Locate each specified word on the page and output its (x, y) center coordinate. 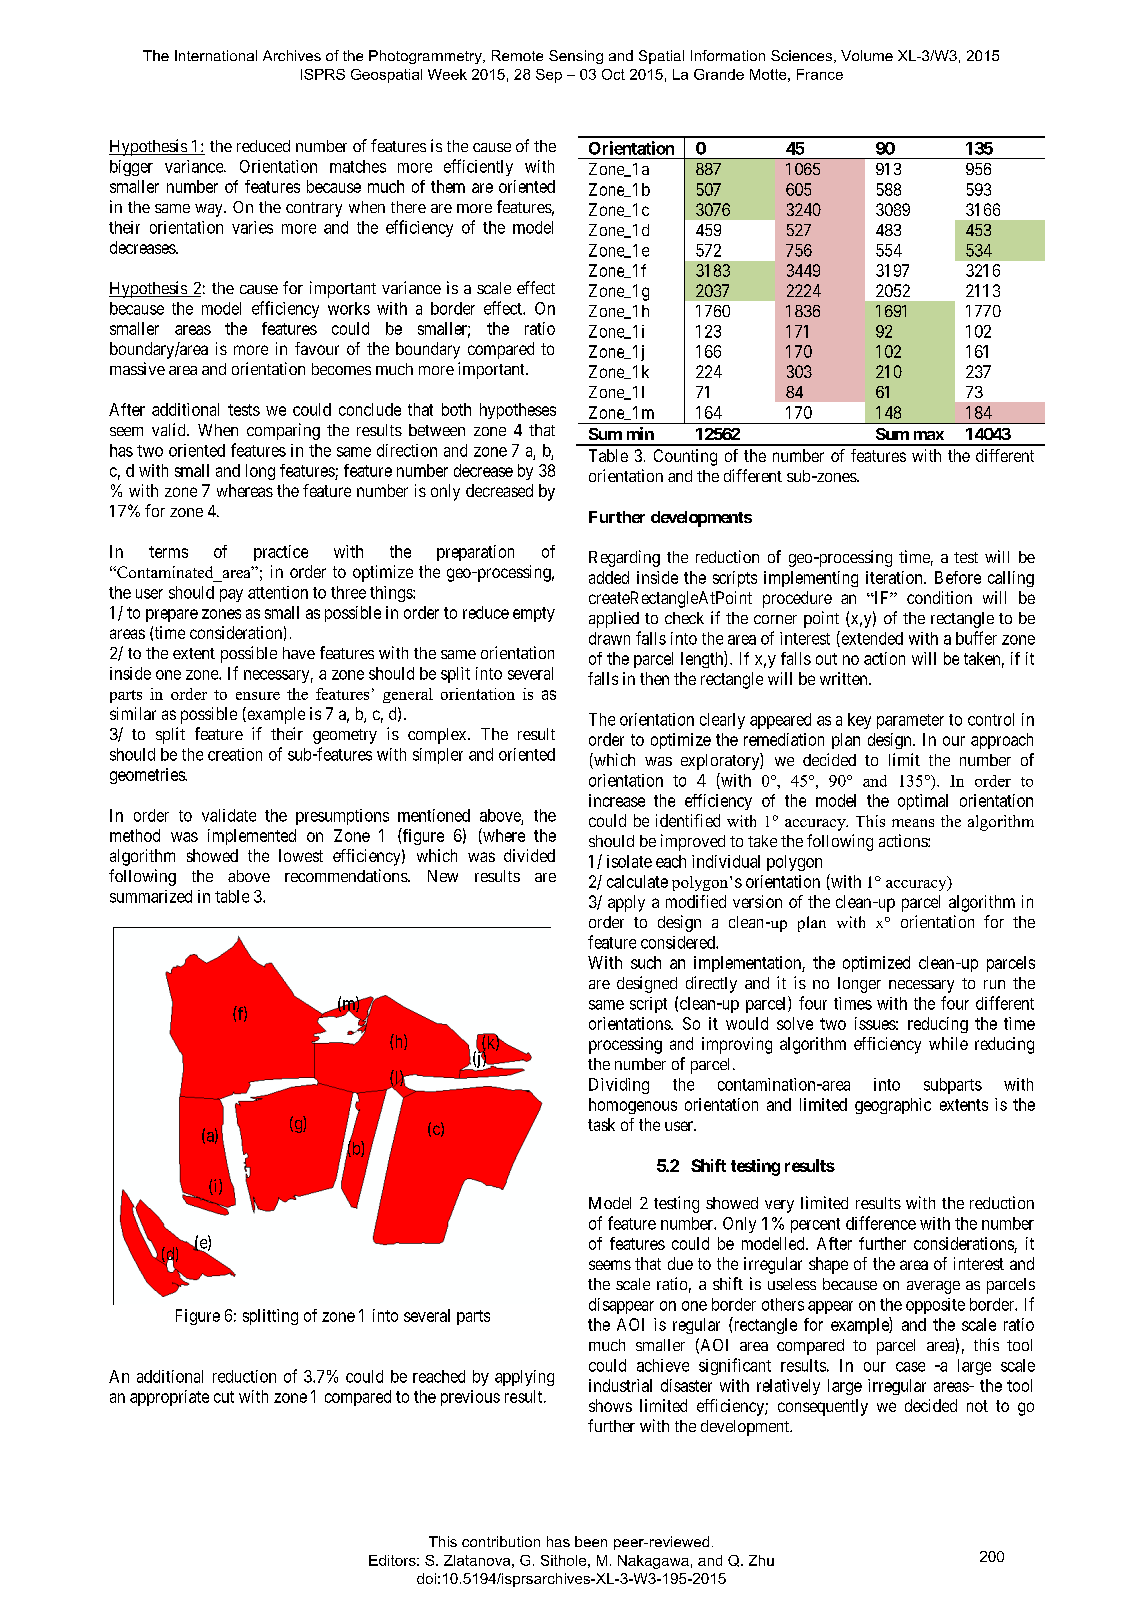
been (591, 1541)
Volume (867, 55)
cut (224, 1397)
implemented (252, 837)
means (913, 823)
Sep (549, 76)
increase (617, 800)
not (977, 1406)
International (216, 55)
